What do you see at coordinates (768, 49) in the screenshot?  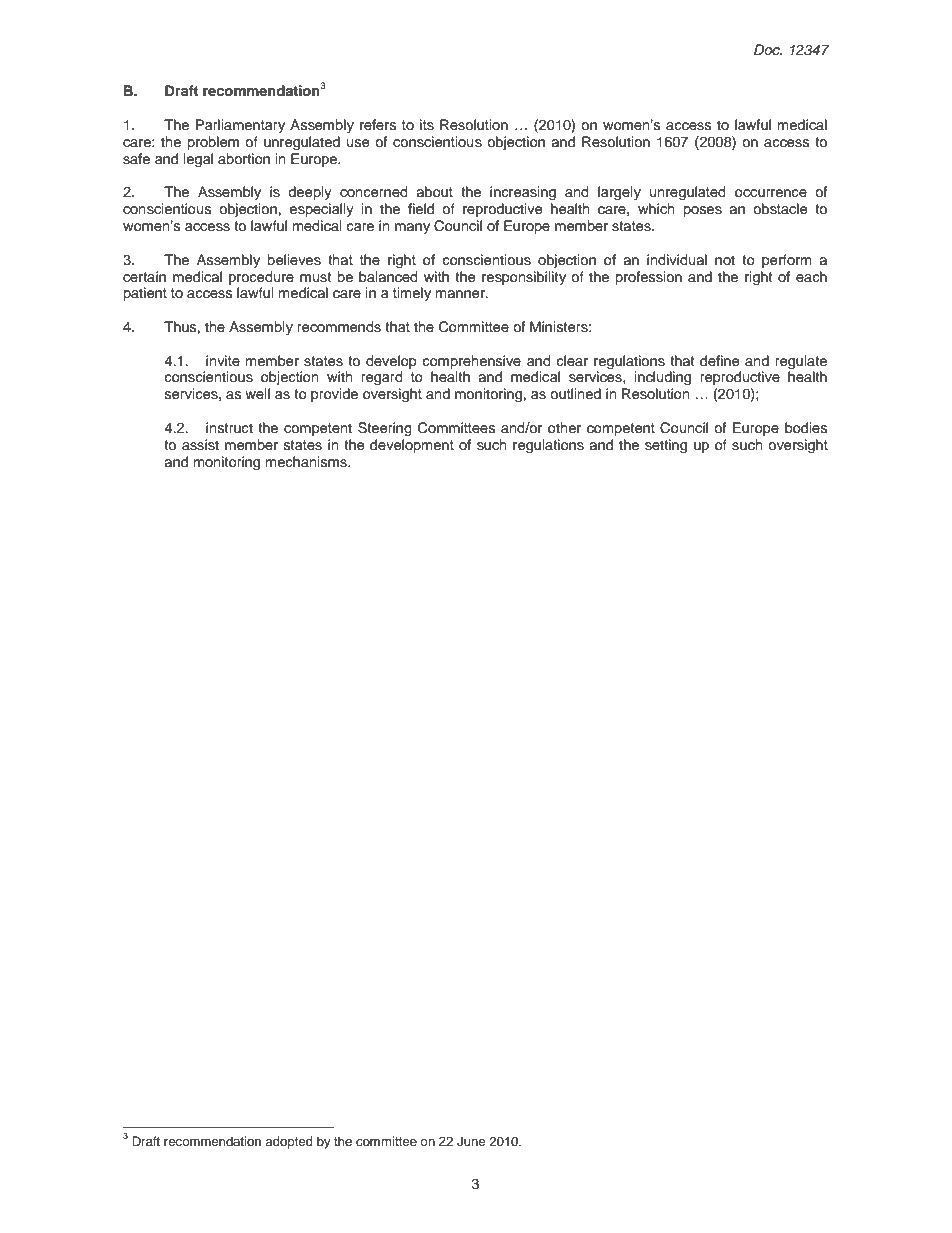 I see `Doc` at bounding box center [768, 49].
